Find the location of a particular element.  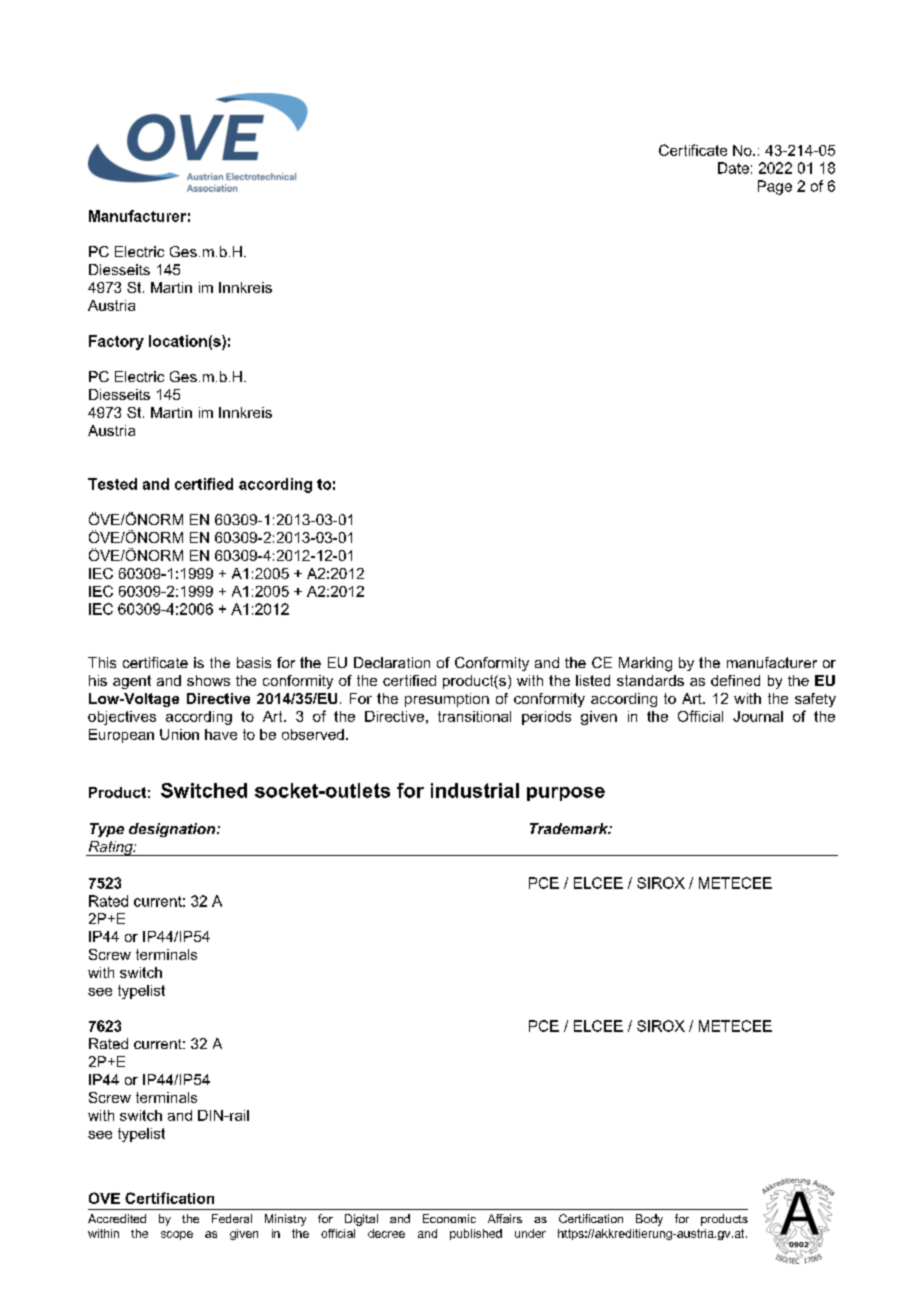

Date is located at coordinates (733, 168).
